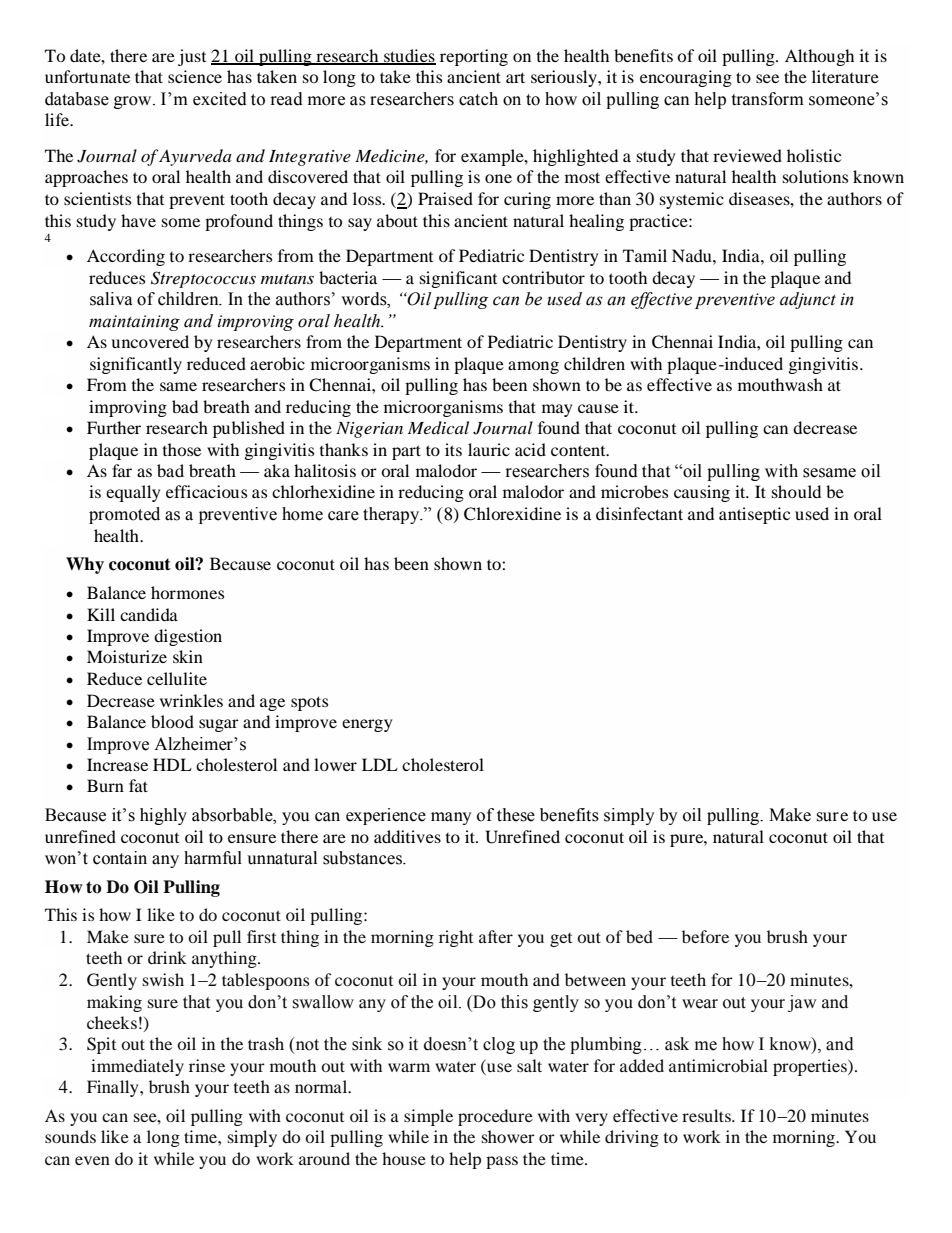  Describe the element at coordinates (768, 99) in the image. I see `transform` at that location.
